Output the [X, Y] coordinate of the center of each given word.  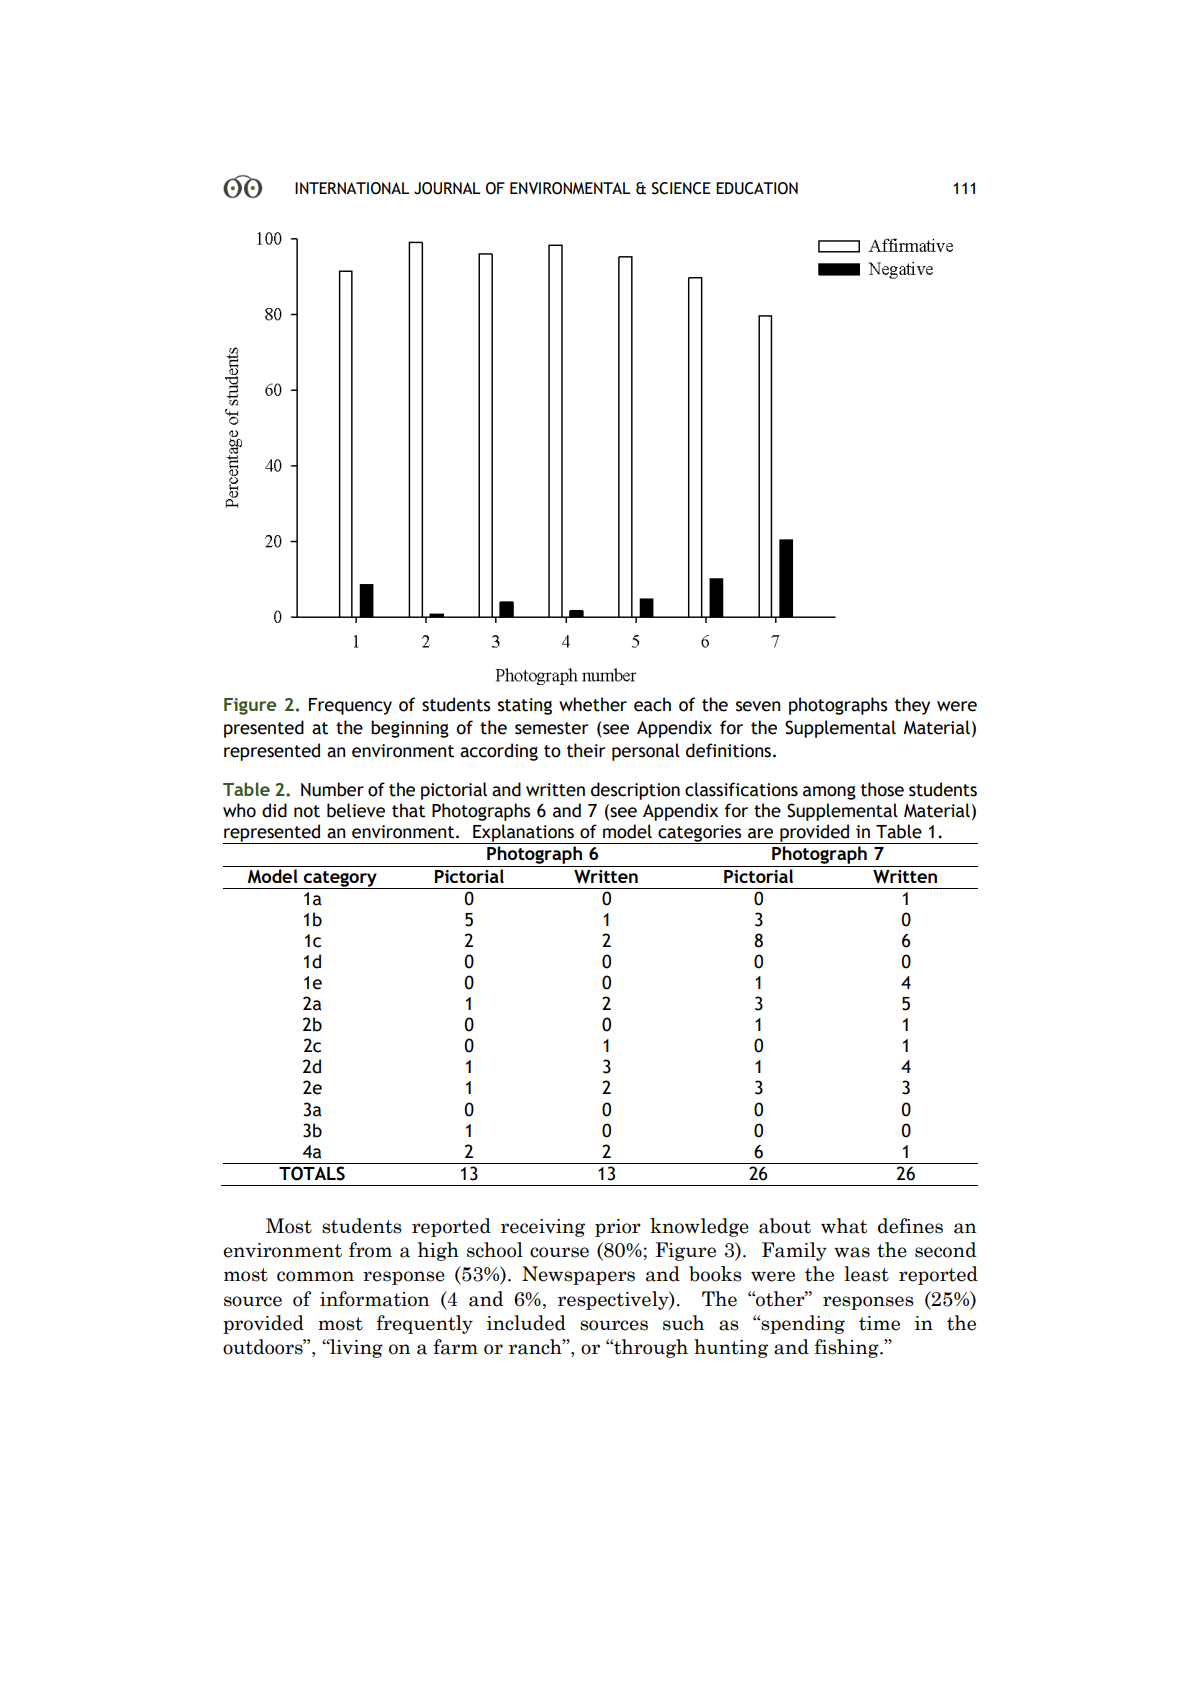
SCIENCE [681, 188]
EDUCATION [757, 188]
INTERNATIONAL [352, 188]
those [882, 789]
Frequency [350, 706]
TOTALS [312, 1173]
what [844, 1226]
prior [618, 1228]
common [315, 1276]
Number [332, 789]
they [912, 706]
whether [593, 704]
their [586, 750]
